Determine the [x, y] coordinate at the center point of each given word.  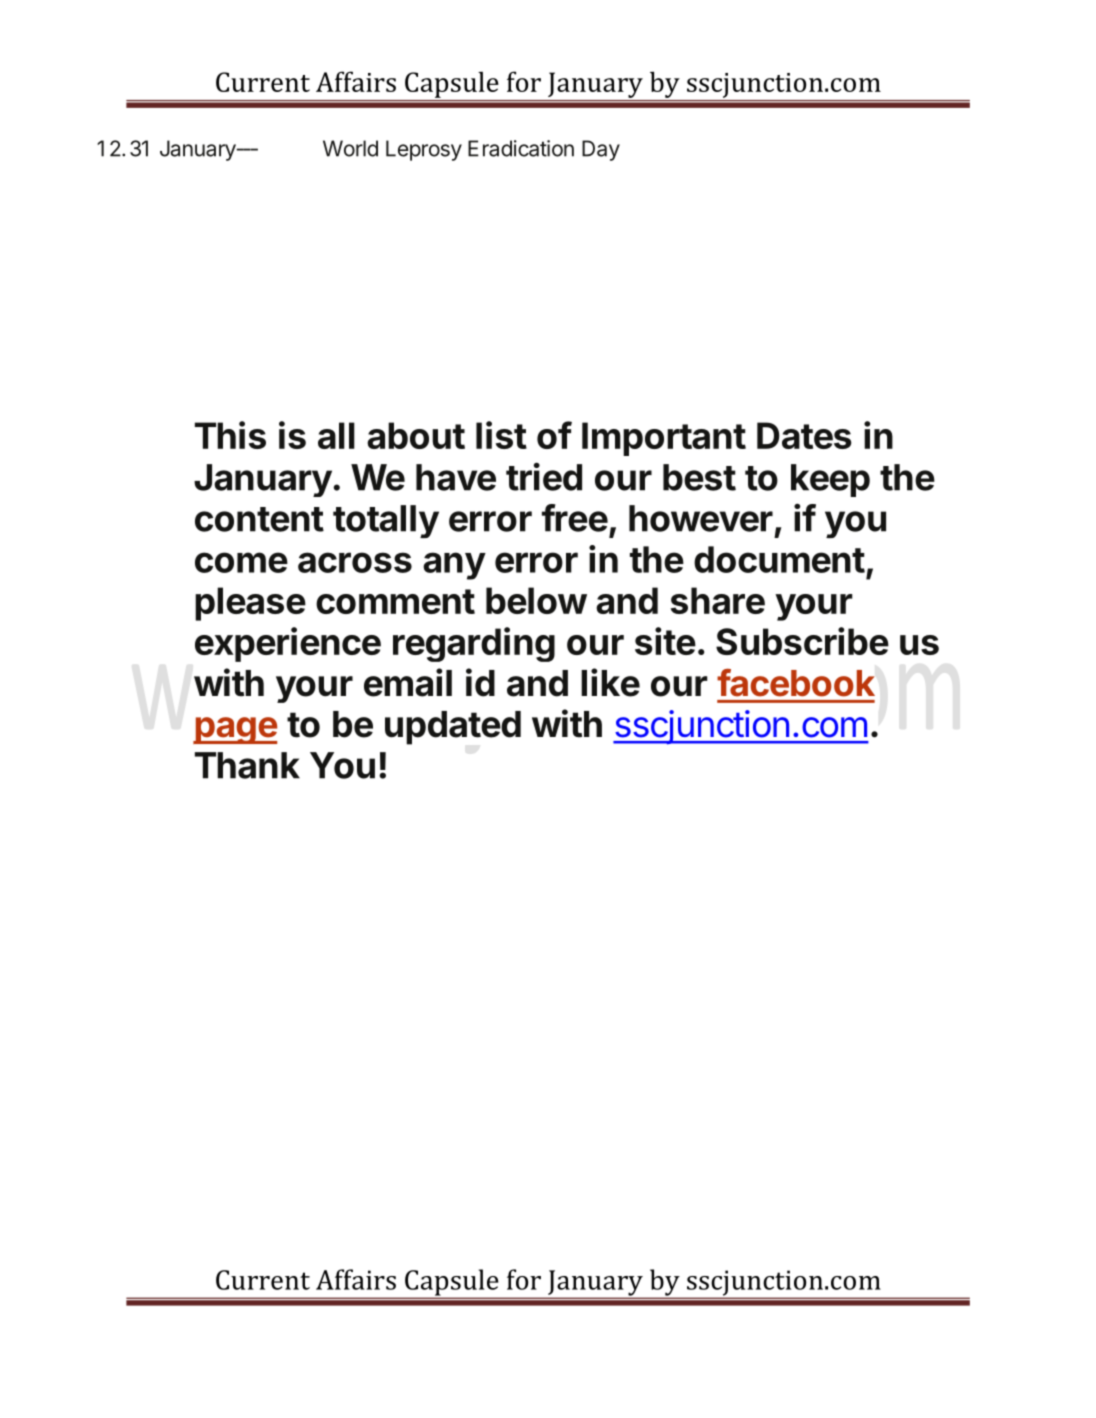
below [536, 600]
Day [601, 150]
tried [544, 476]
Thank [247, 765]
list [501, 435]
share [718, 600]
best [699, 477]
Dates [804, 435]
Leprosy [424, 150]
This [230, 435]
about [416, 435]
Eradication [521, 148]
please [250, 604]
